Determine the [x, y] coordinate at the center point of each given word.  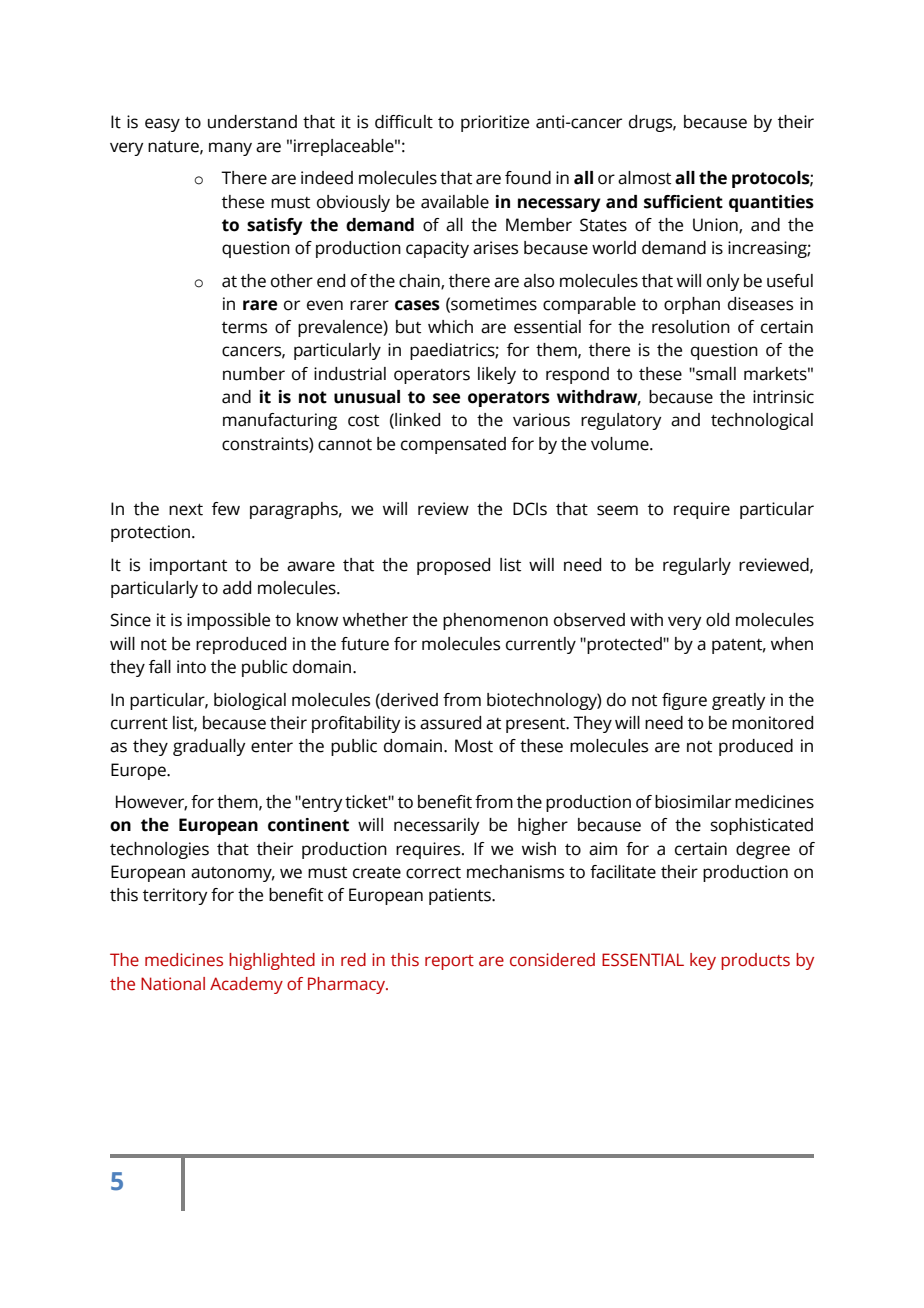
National [173, 984]
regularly [697, 566]
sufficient [683, 202]
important [188, 566]
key [703, 961]
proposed [453, 566]
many [230, 149]
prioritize [495, 123]
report [449, 962]
